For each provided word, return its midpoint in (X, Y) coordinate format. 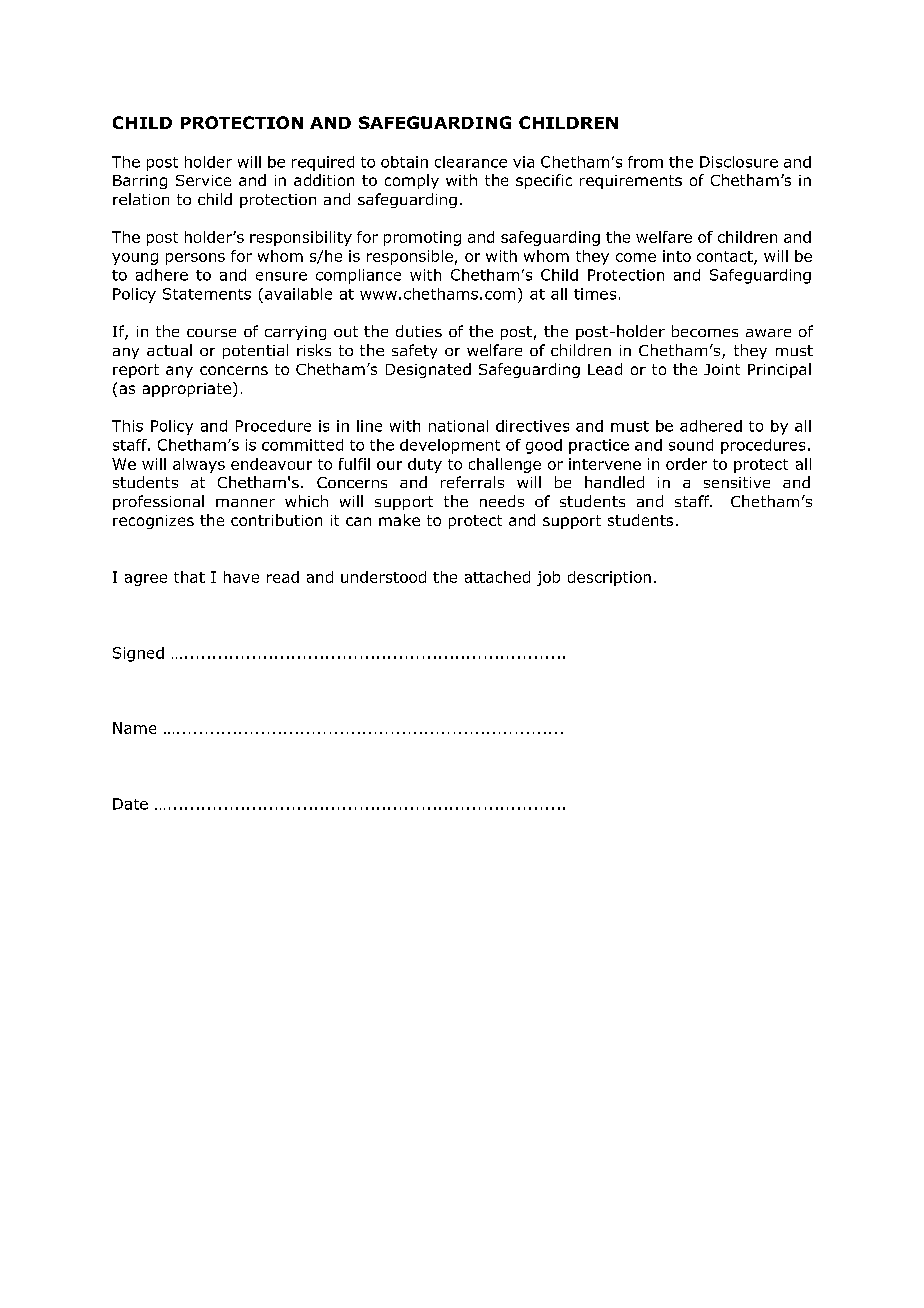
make (399, 520)
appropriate (187, 390)
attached (497, 577)
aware (768, 333)
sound (691, 445)
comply (412, 181)
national (458, 426)
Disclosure (739, 162)
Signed (138, 654)
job (548, 578)
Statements (207, 294)
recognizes (153, 522)
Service (203, 180)
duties (419, 331)
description (609, 578)
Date (130, 804)
